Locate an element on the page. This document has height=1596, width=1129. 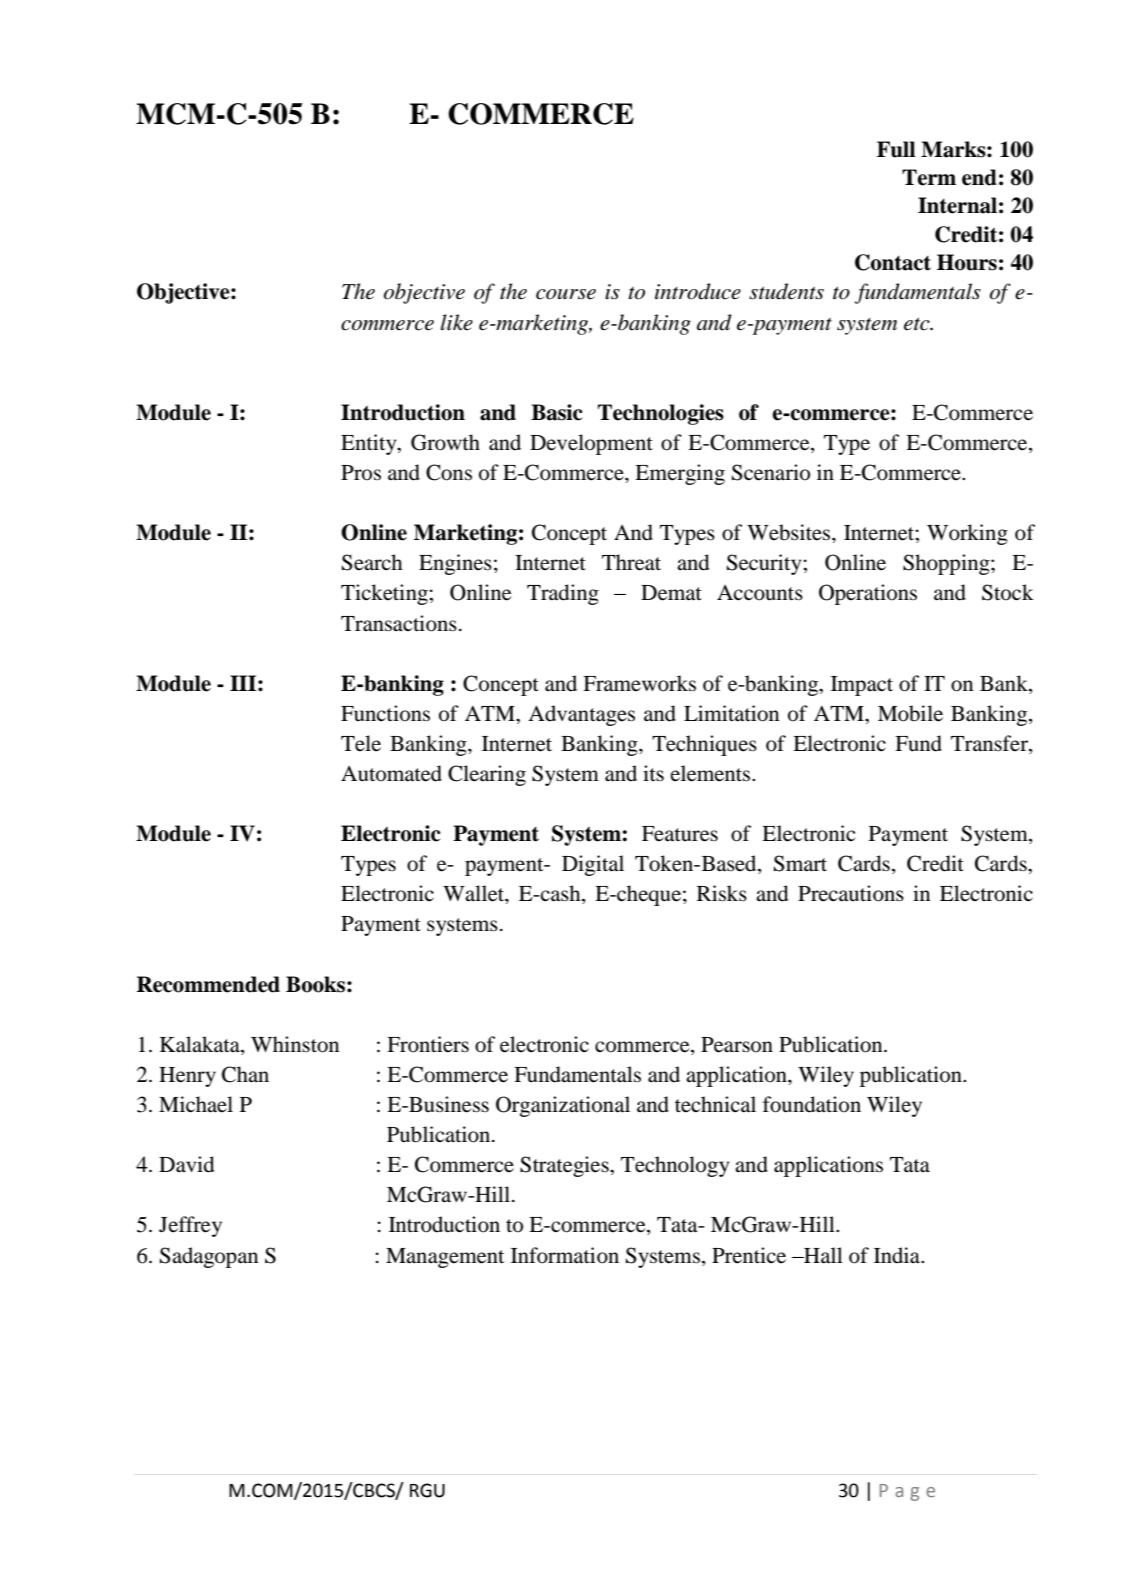
course is located at coordinates (566, 294).
